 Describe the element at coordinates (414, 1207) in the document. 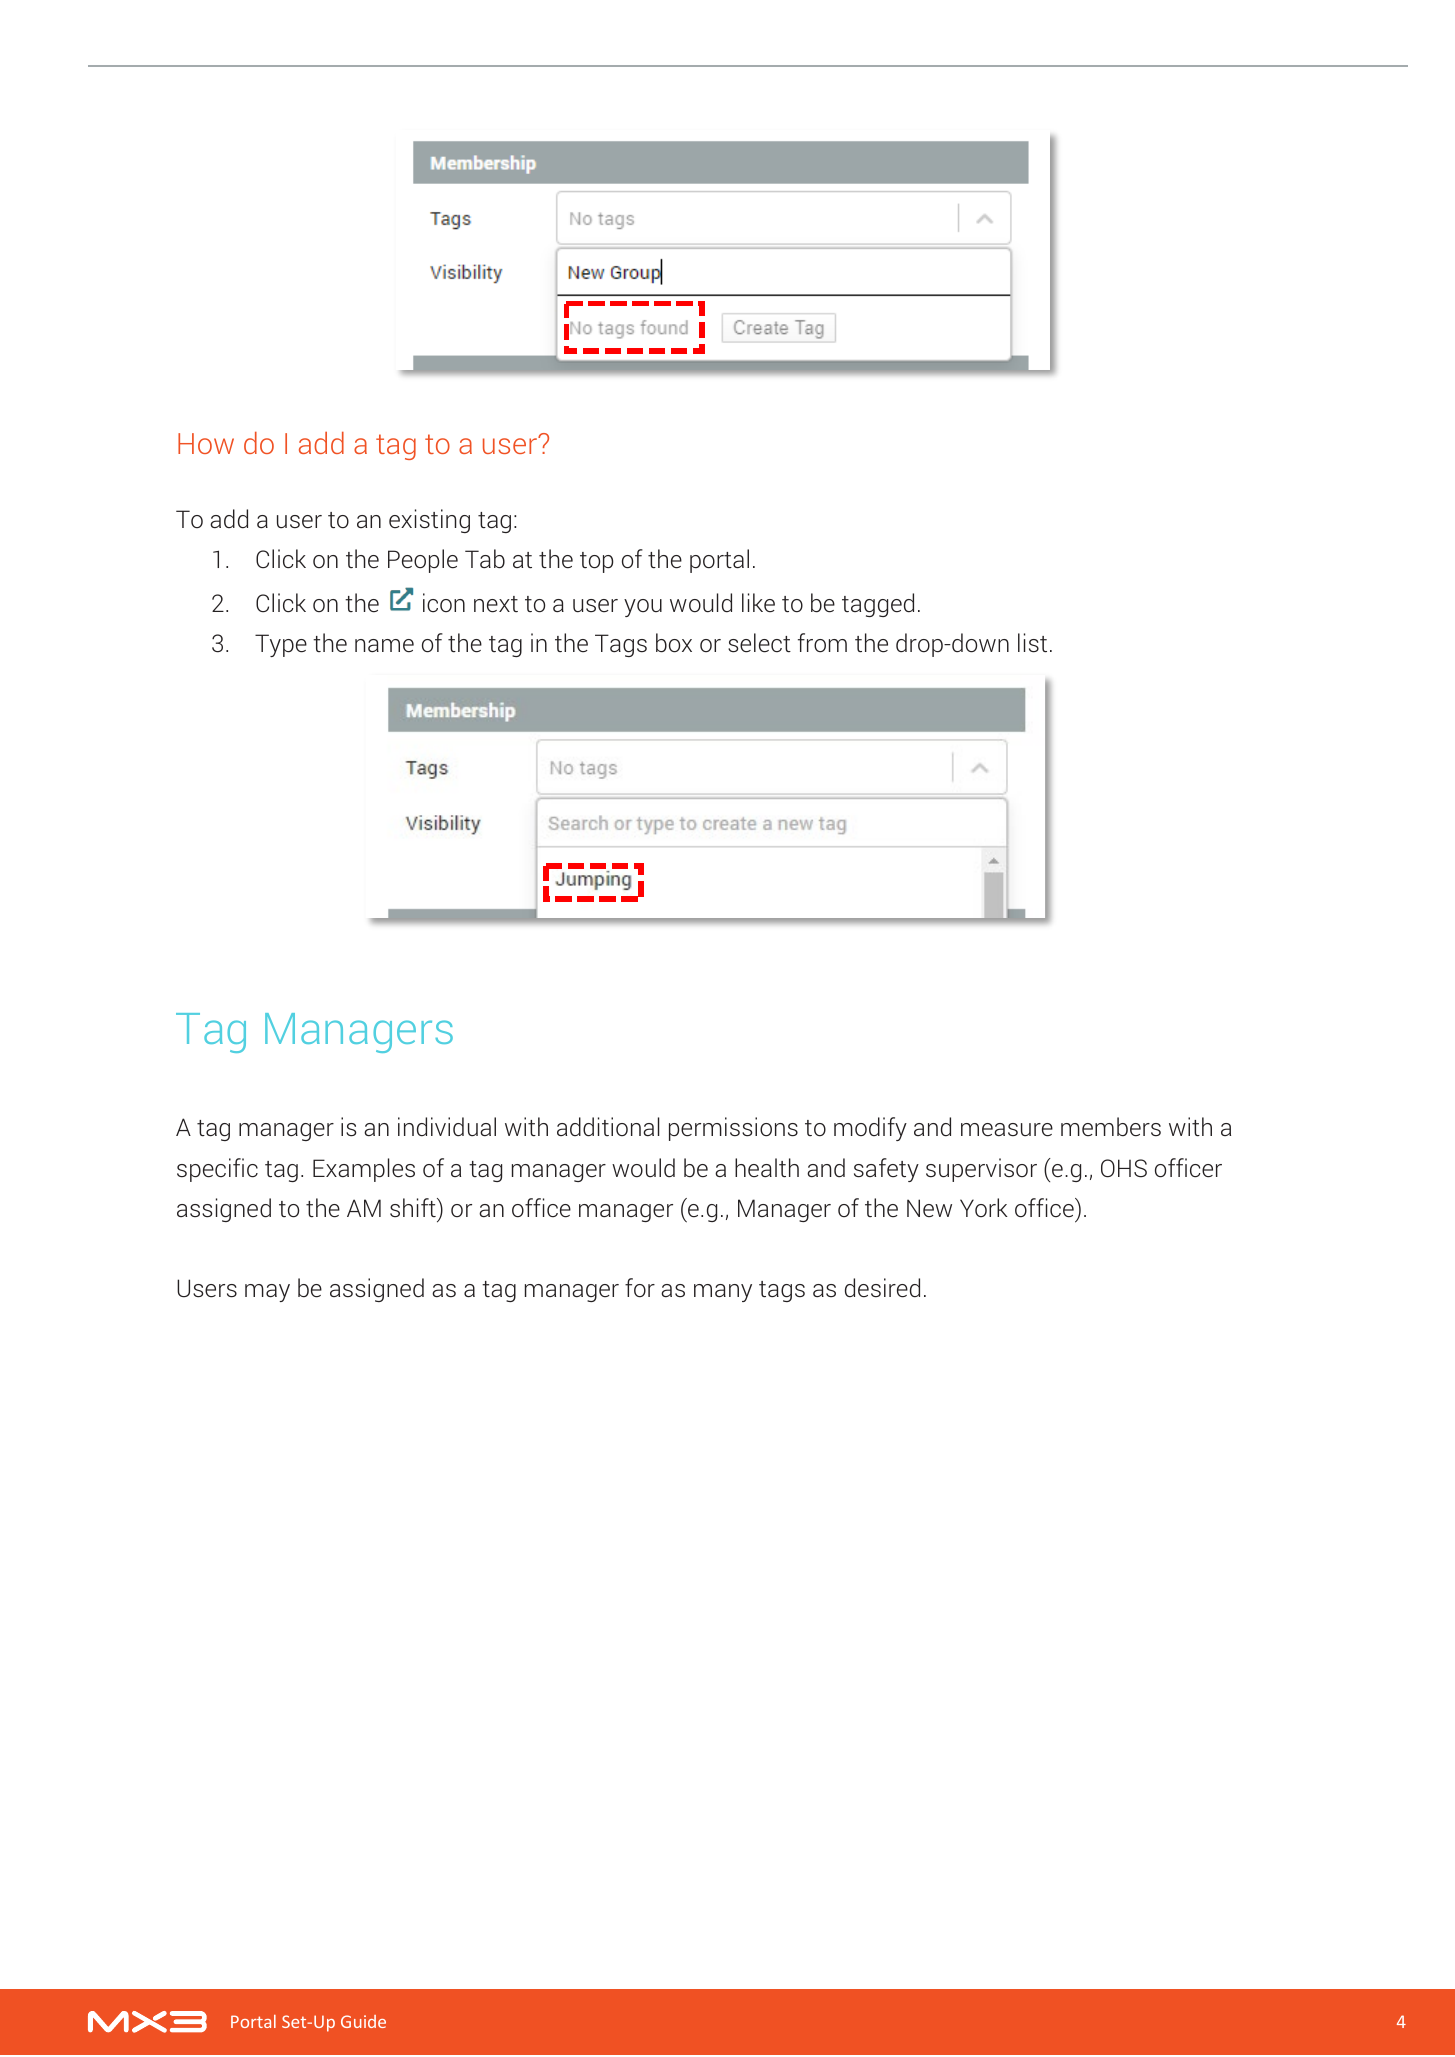

I see `shift` at that location.
